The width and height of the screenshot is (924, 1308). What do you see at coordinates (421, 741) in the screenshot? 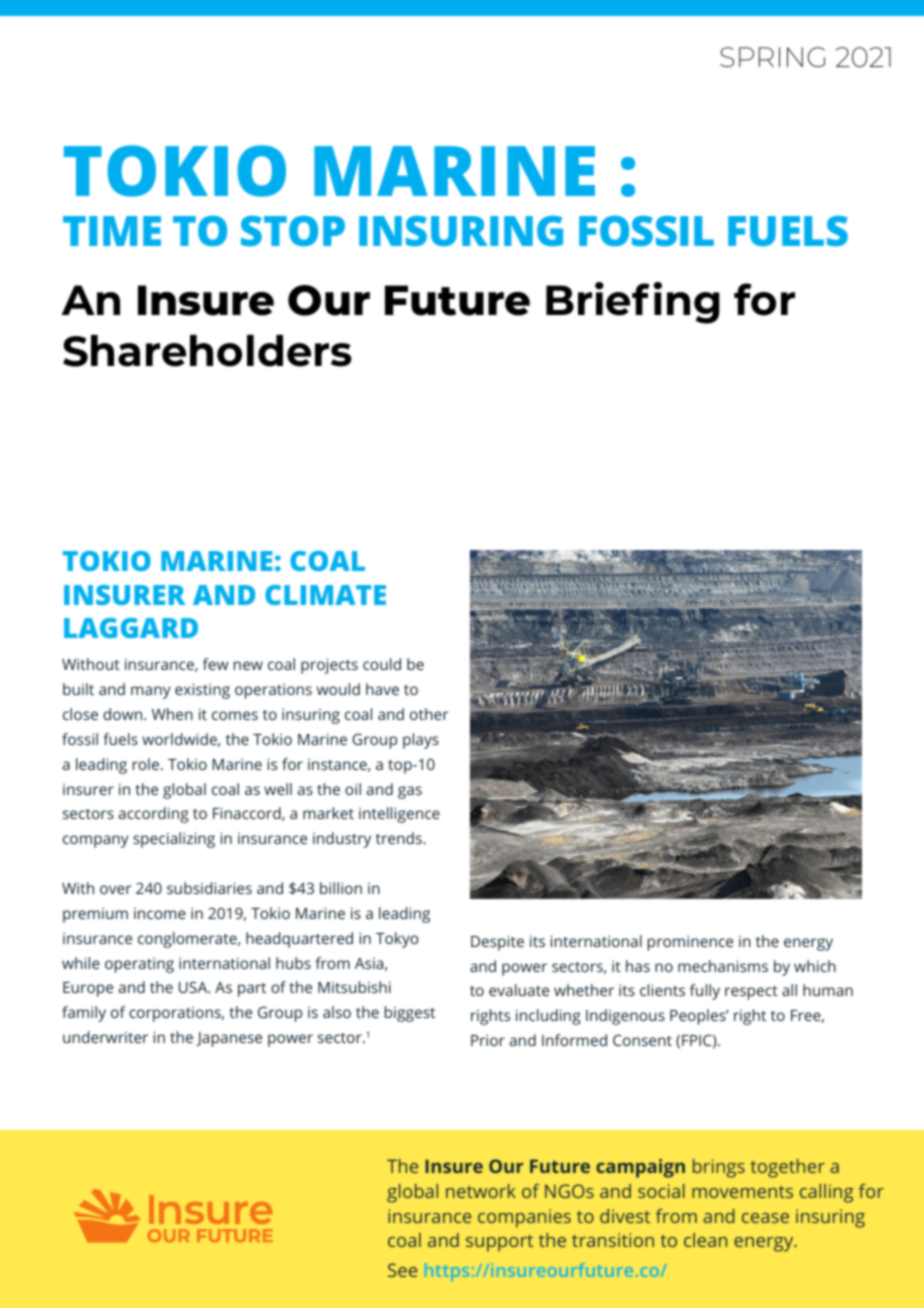
I see `plays` at bounding box center [421, 741].
